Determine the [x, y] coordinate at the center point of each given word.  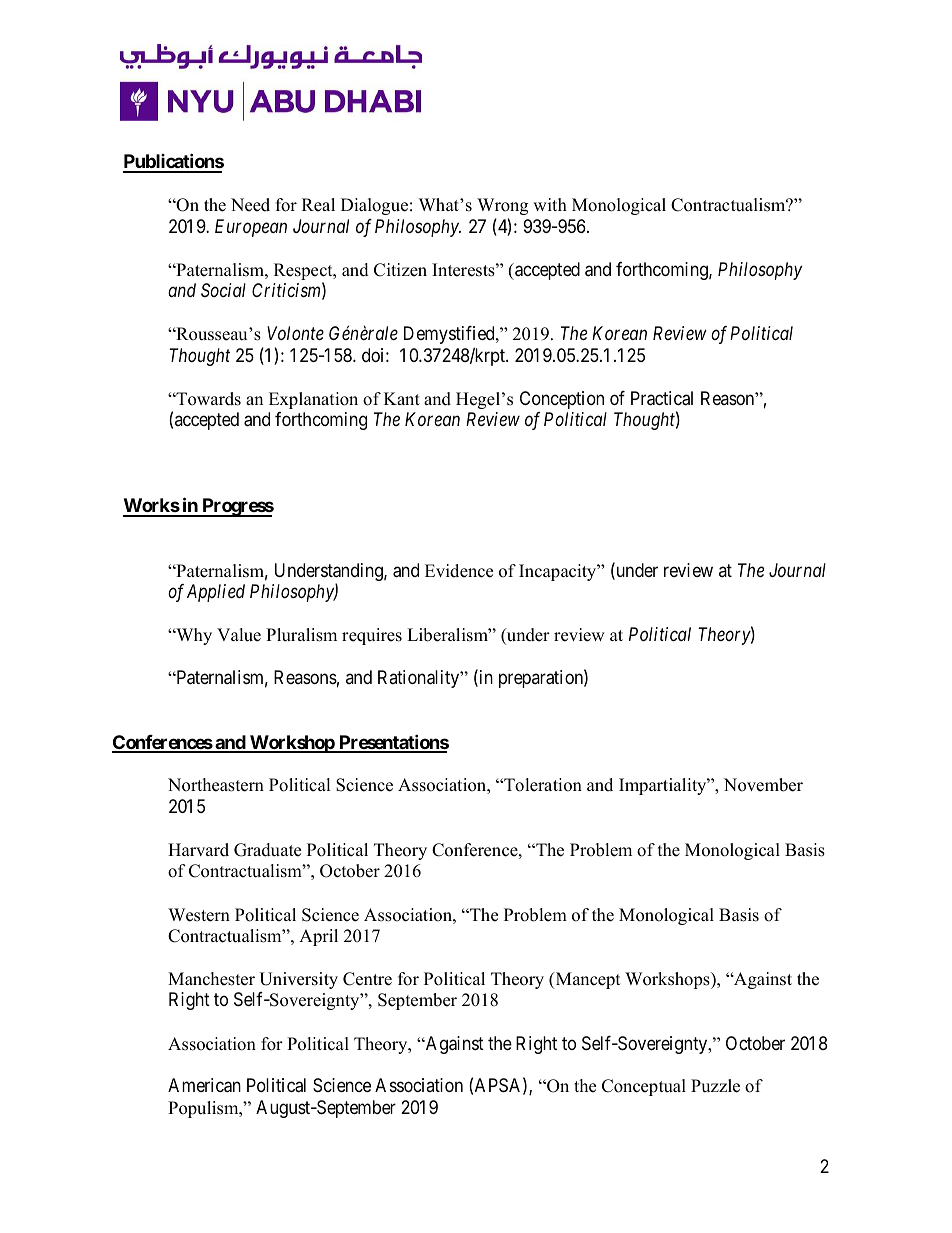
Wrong [502, 206]
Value [239, 635]
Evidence [459, 571]
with [550, 204]
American [204, 1085]
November [763, 785]
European [251, 228]
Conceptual [644, 1087]
